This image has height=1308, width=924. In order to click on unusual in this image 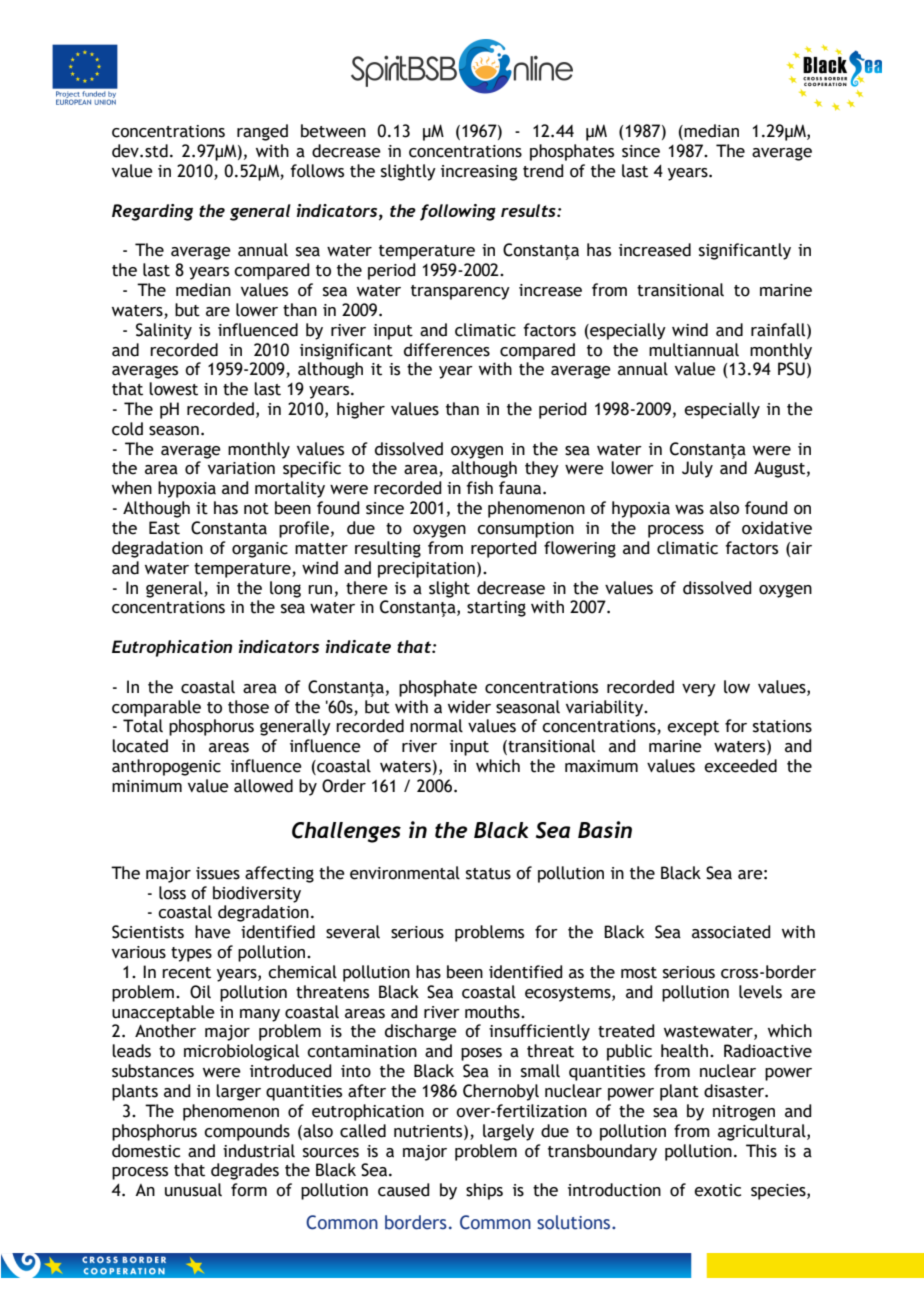, I will do `click(193, 1190)`.
